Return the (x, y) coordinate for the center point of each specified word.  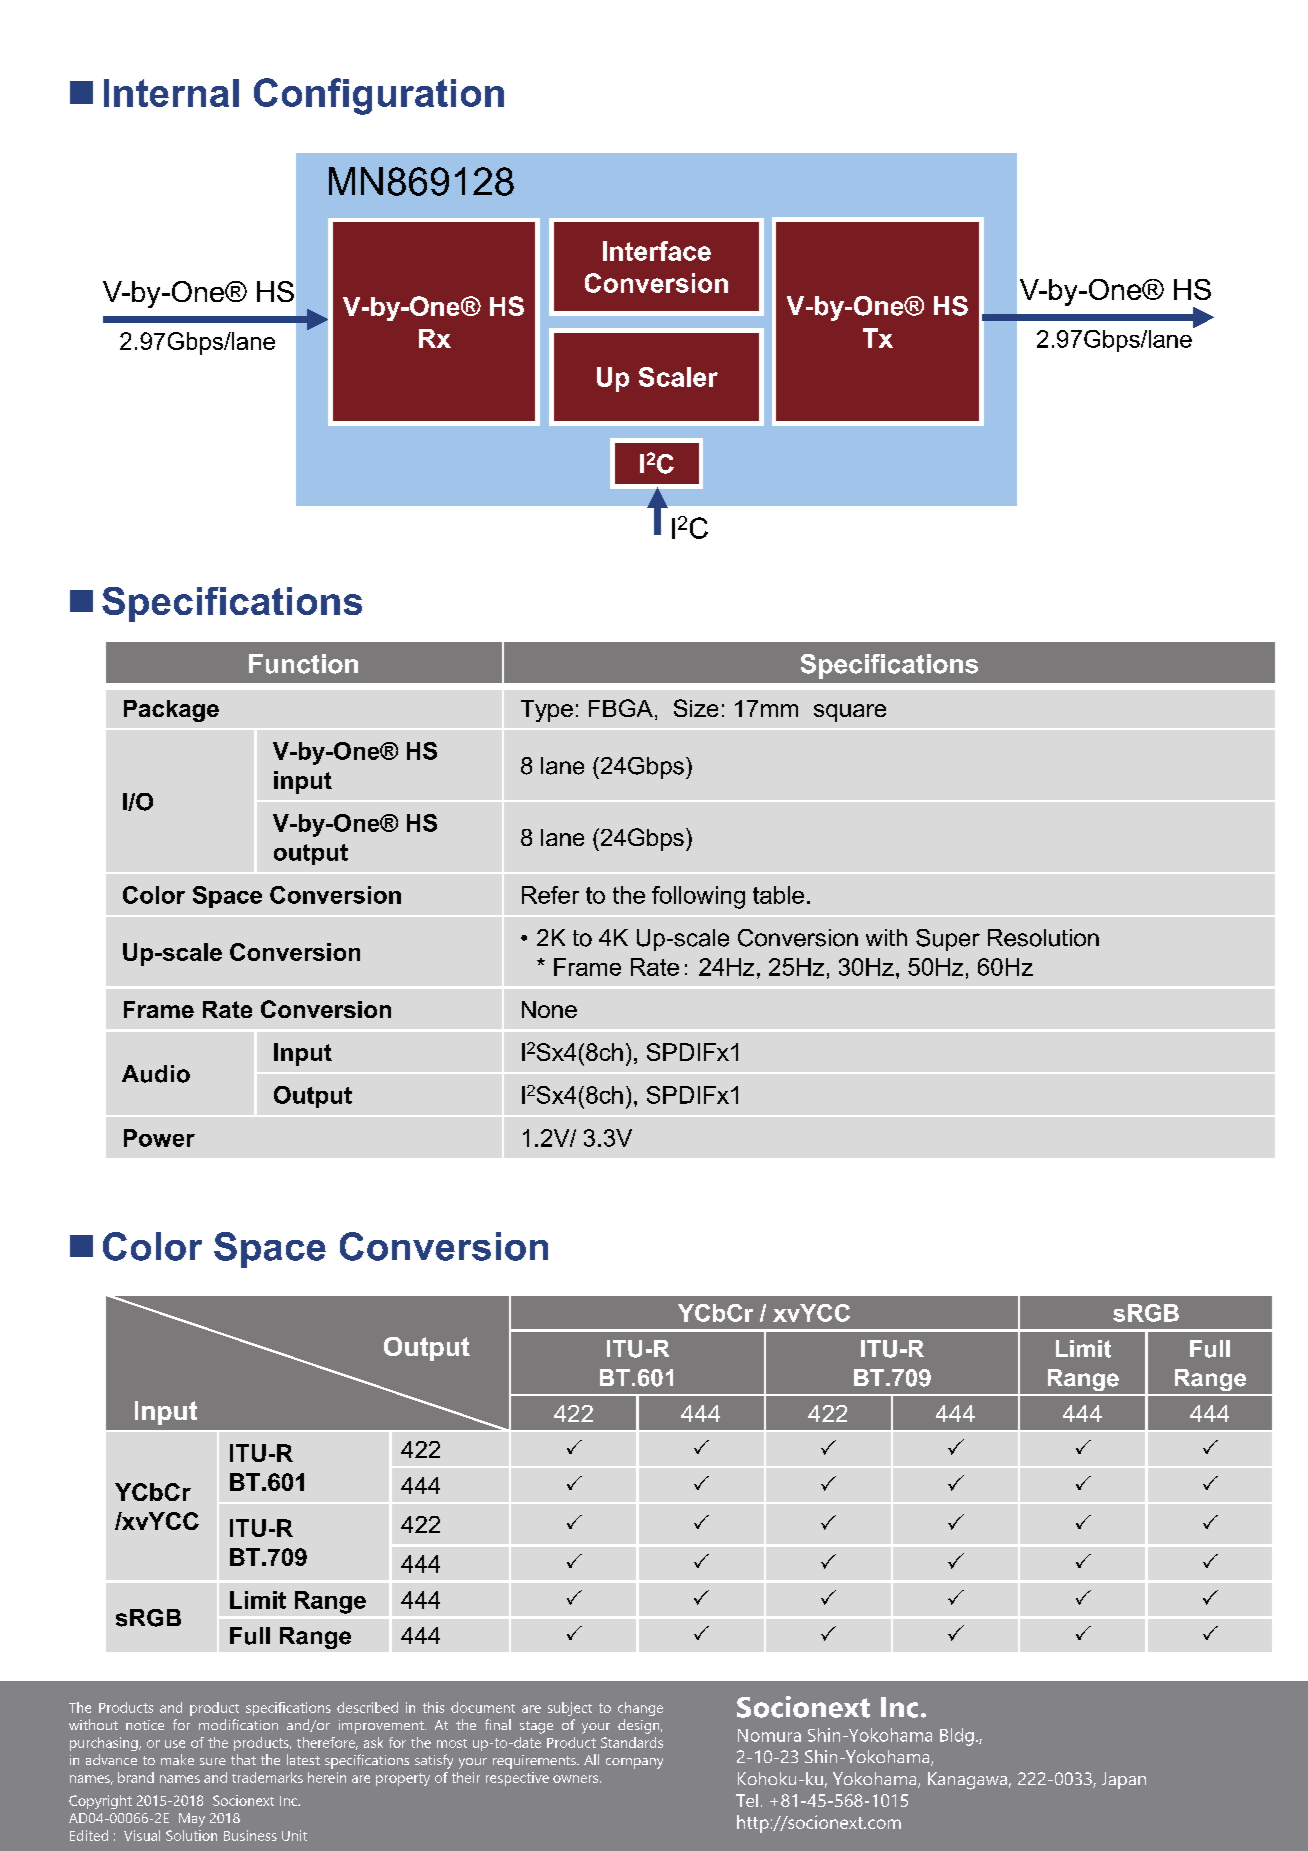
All (591, 1759)
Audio (156, 1074)
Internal (171, 93)
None (549, 1009)
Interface (657, 251)
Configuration (379, 96)
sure (213, 1761)
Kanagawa (967, 1781)
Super (948, 940)
